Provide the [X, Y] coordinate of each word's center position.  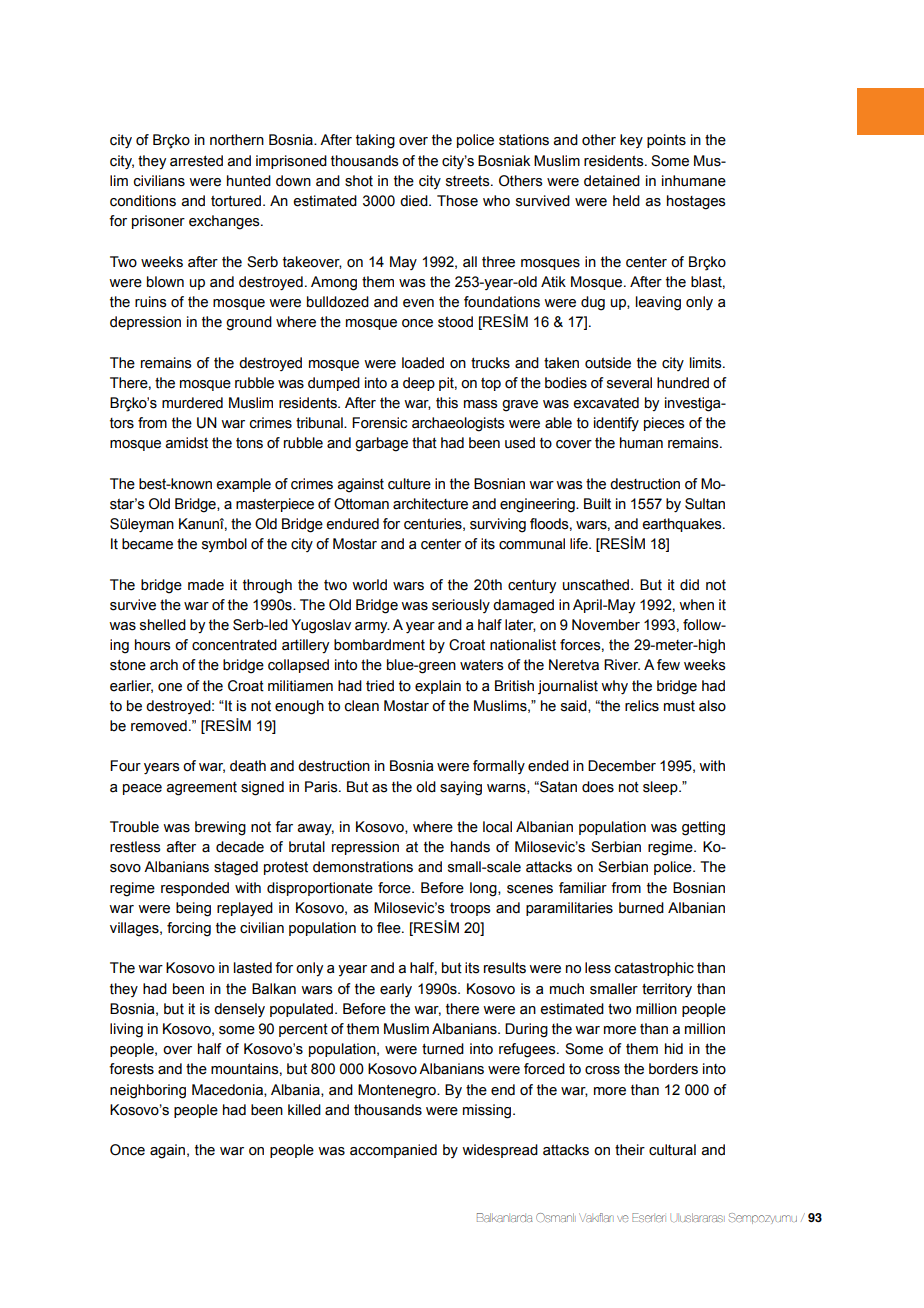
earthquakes [683, 525]
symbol [224, 545]
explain [438, 687]
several [629, 383]
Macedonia [228, 1090]
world [369, 585]
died [415, 201]
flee [390, 928]
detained [612, 181]
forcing [189, 929]
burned [641, 908]
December [622, 766]
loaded [423, 363]
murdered [192, 403]
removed [159, 726]
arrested [196, 161]
